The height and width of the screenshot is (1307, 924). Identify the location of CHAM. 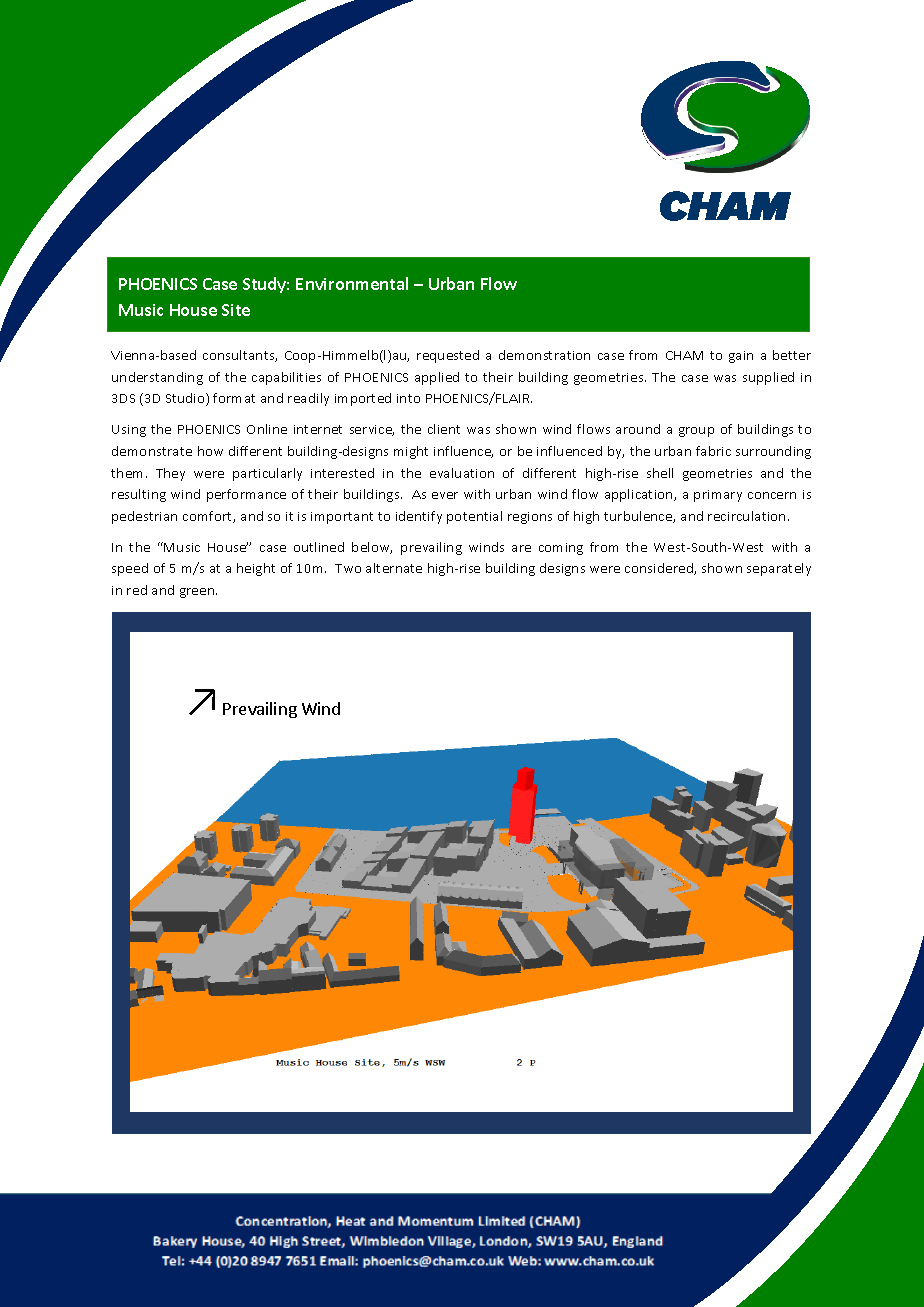
(684, 355).
